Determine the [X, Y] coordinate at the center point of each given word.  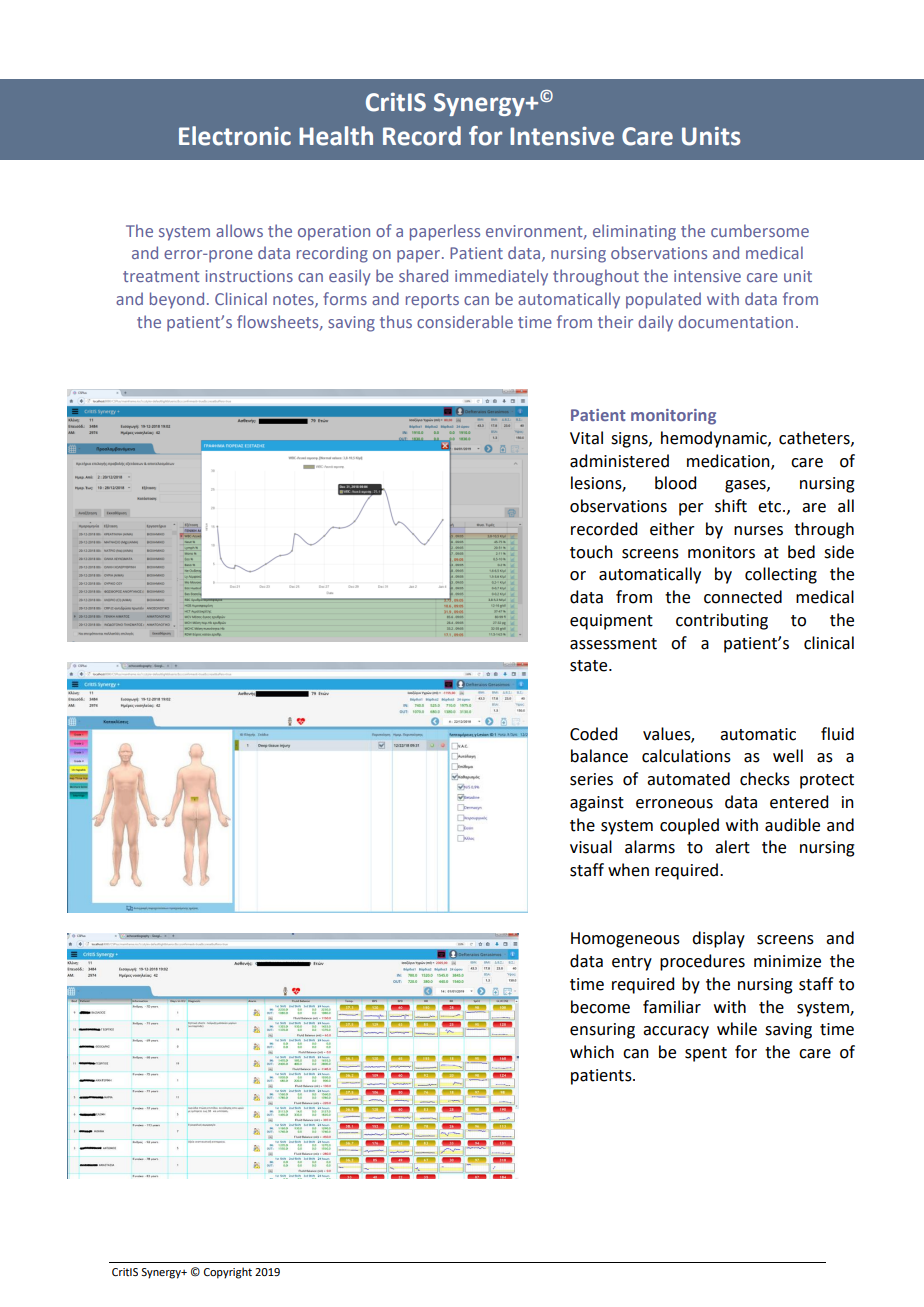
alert [732, 847]
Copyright [228, 1273]
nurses [758, 531]
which [592, 1052]
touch [591, 552]
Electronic [235, 136]
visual [591, 847]
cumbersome [760, 230]
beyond [177, 300]
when [628, 870]
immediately [501, 277]
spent [706, 1054]
